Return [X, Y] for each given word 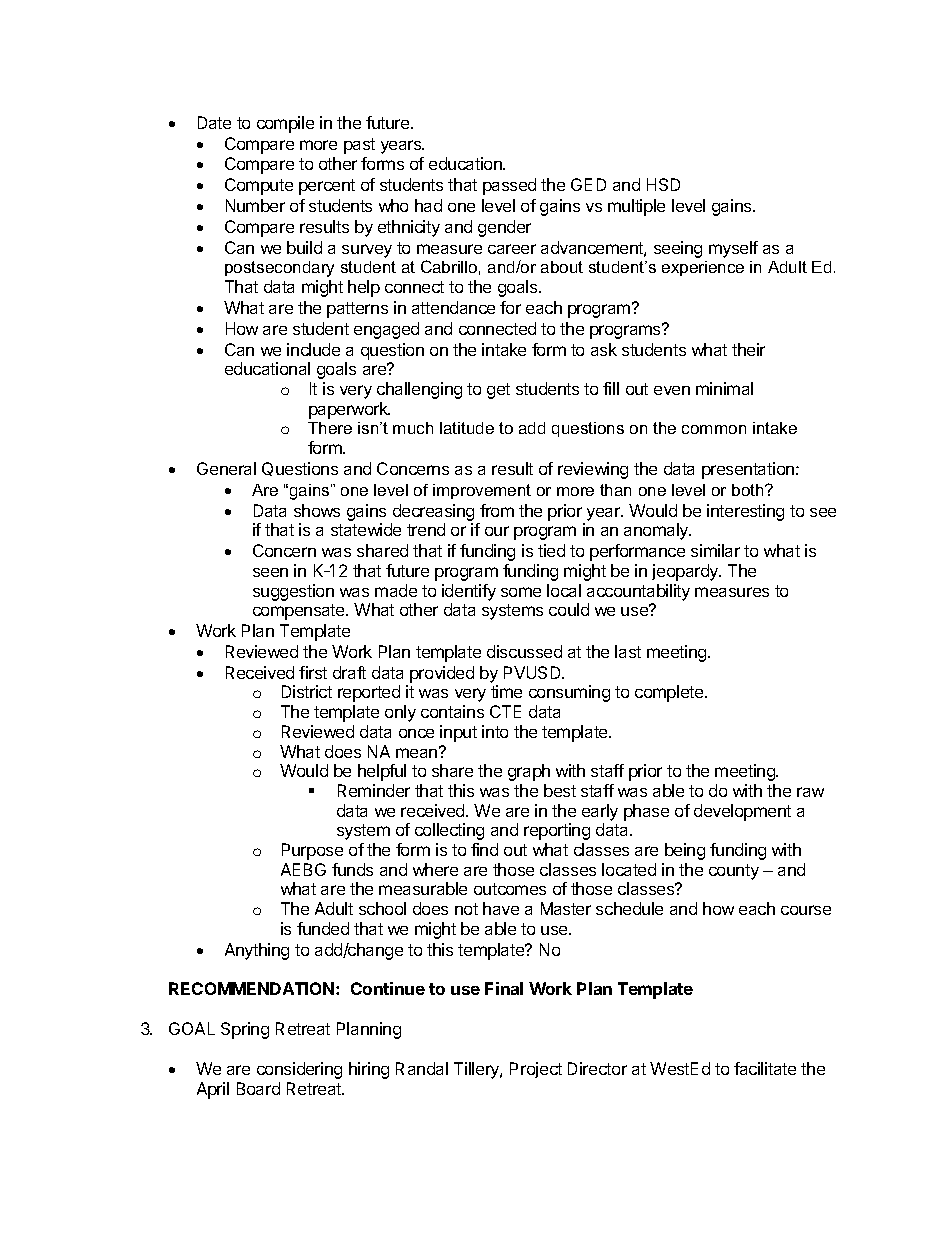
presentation [749, 470]
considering [299, 1070]
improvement [482, 491]
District [307, 691]
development [742, 812]
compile [285, 124]
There [330, 428]
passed [509, 186]
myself [733, 249]
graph [529, 772]
